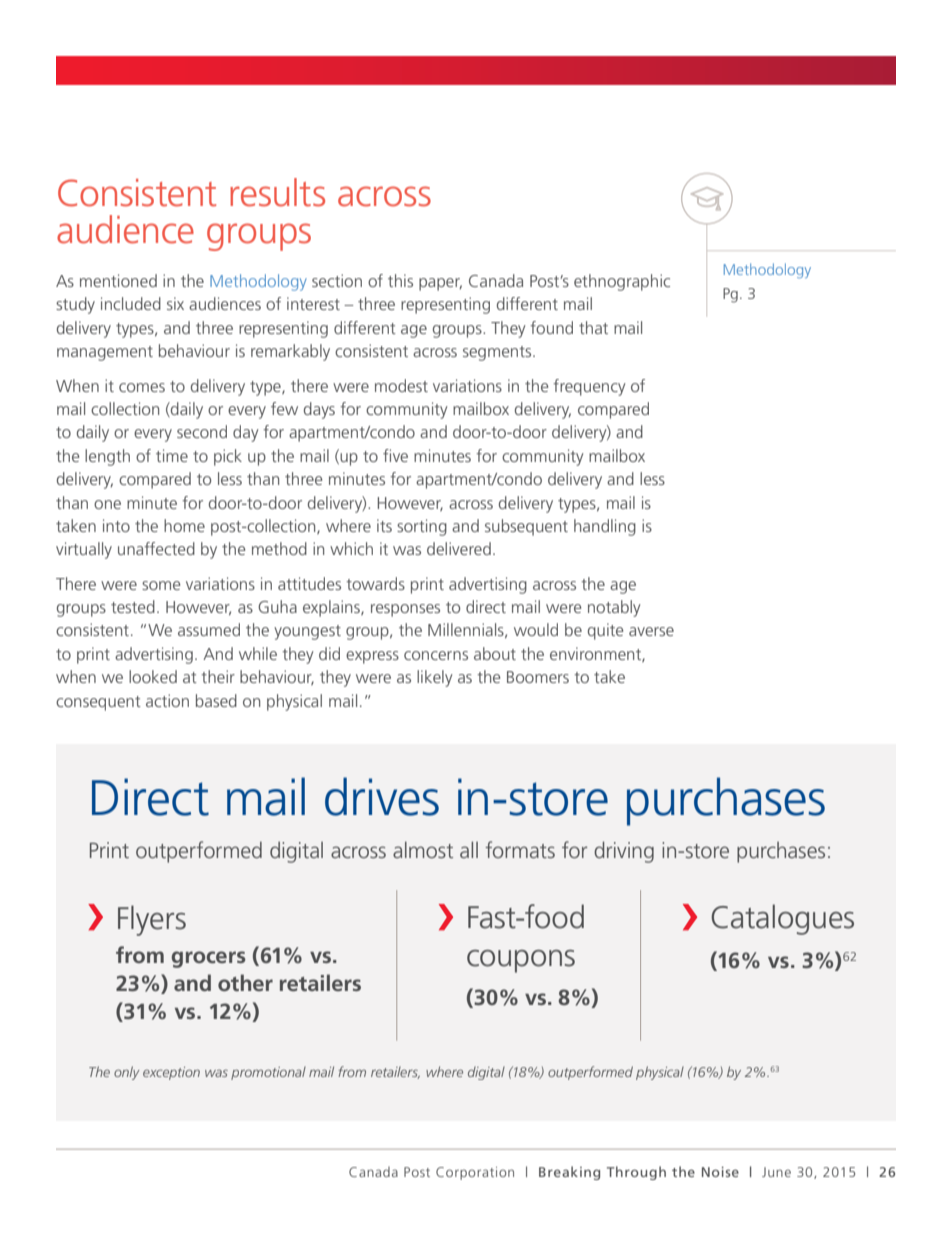 This screenshot has height=1233, width=952. What do you see at coordinates (782, 919) in the screenshot?
I see `Catalogues` at bounding box center [782, 919].
